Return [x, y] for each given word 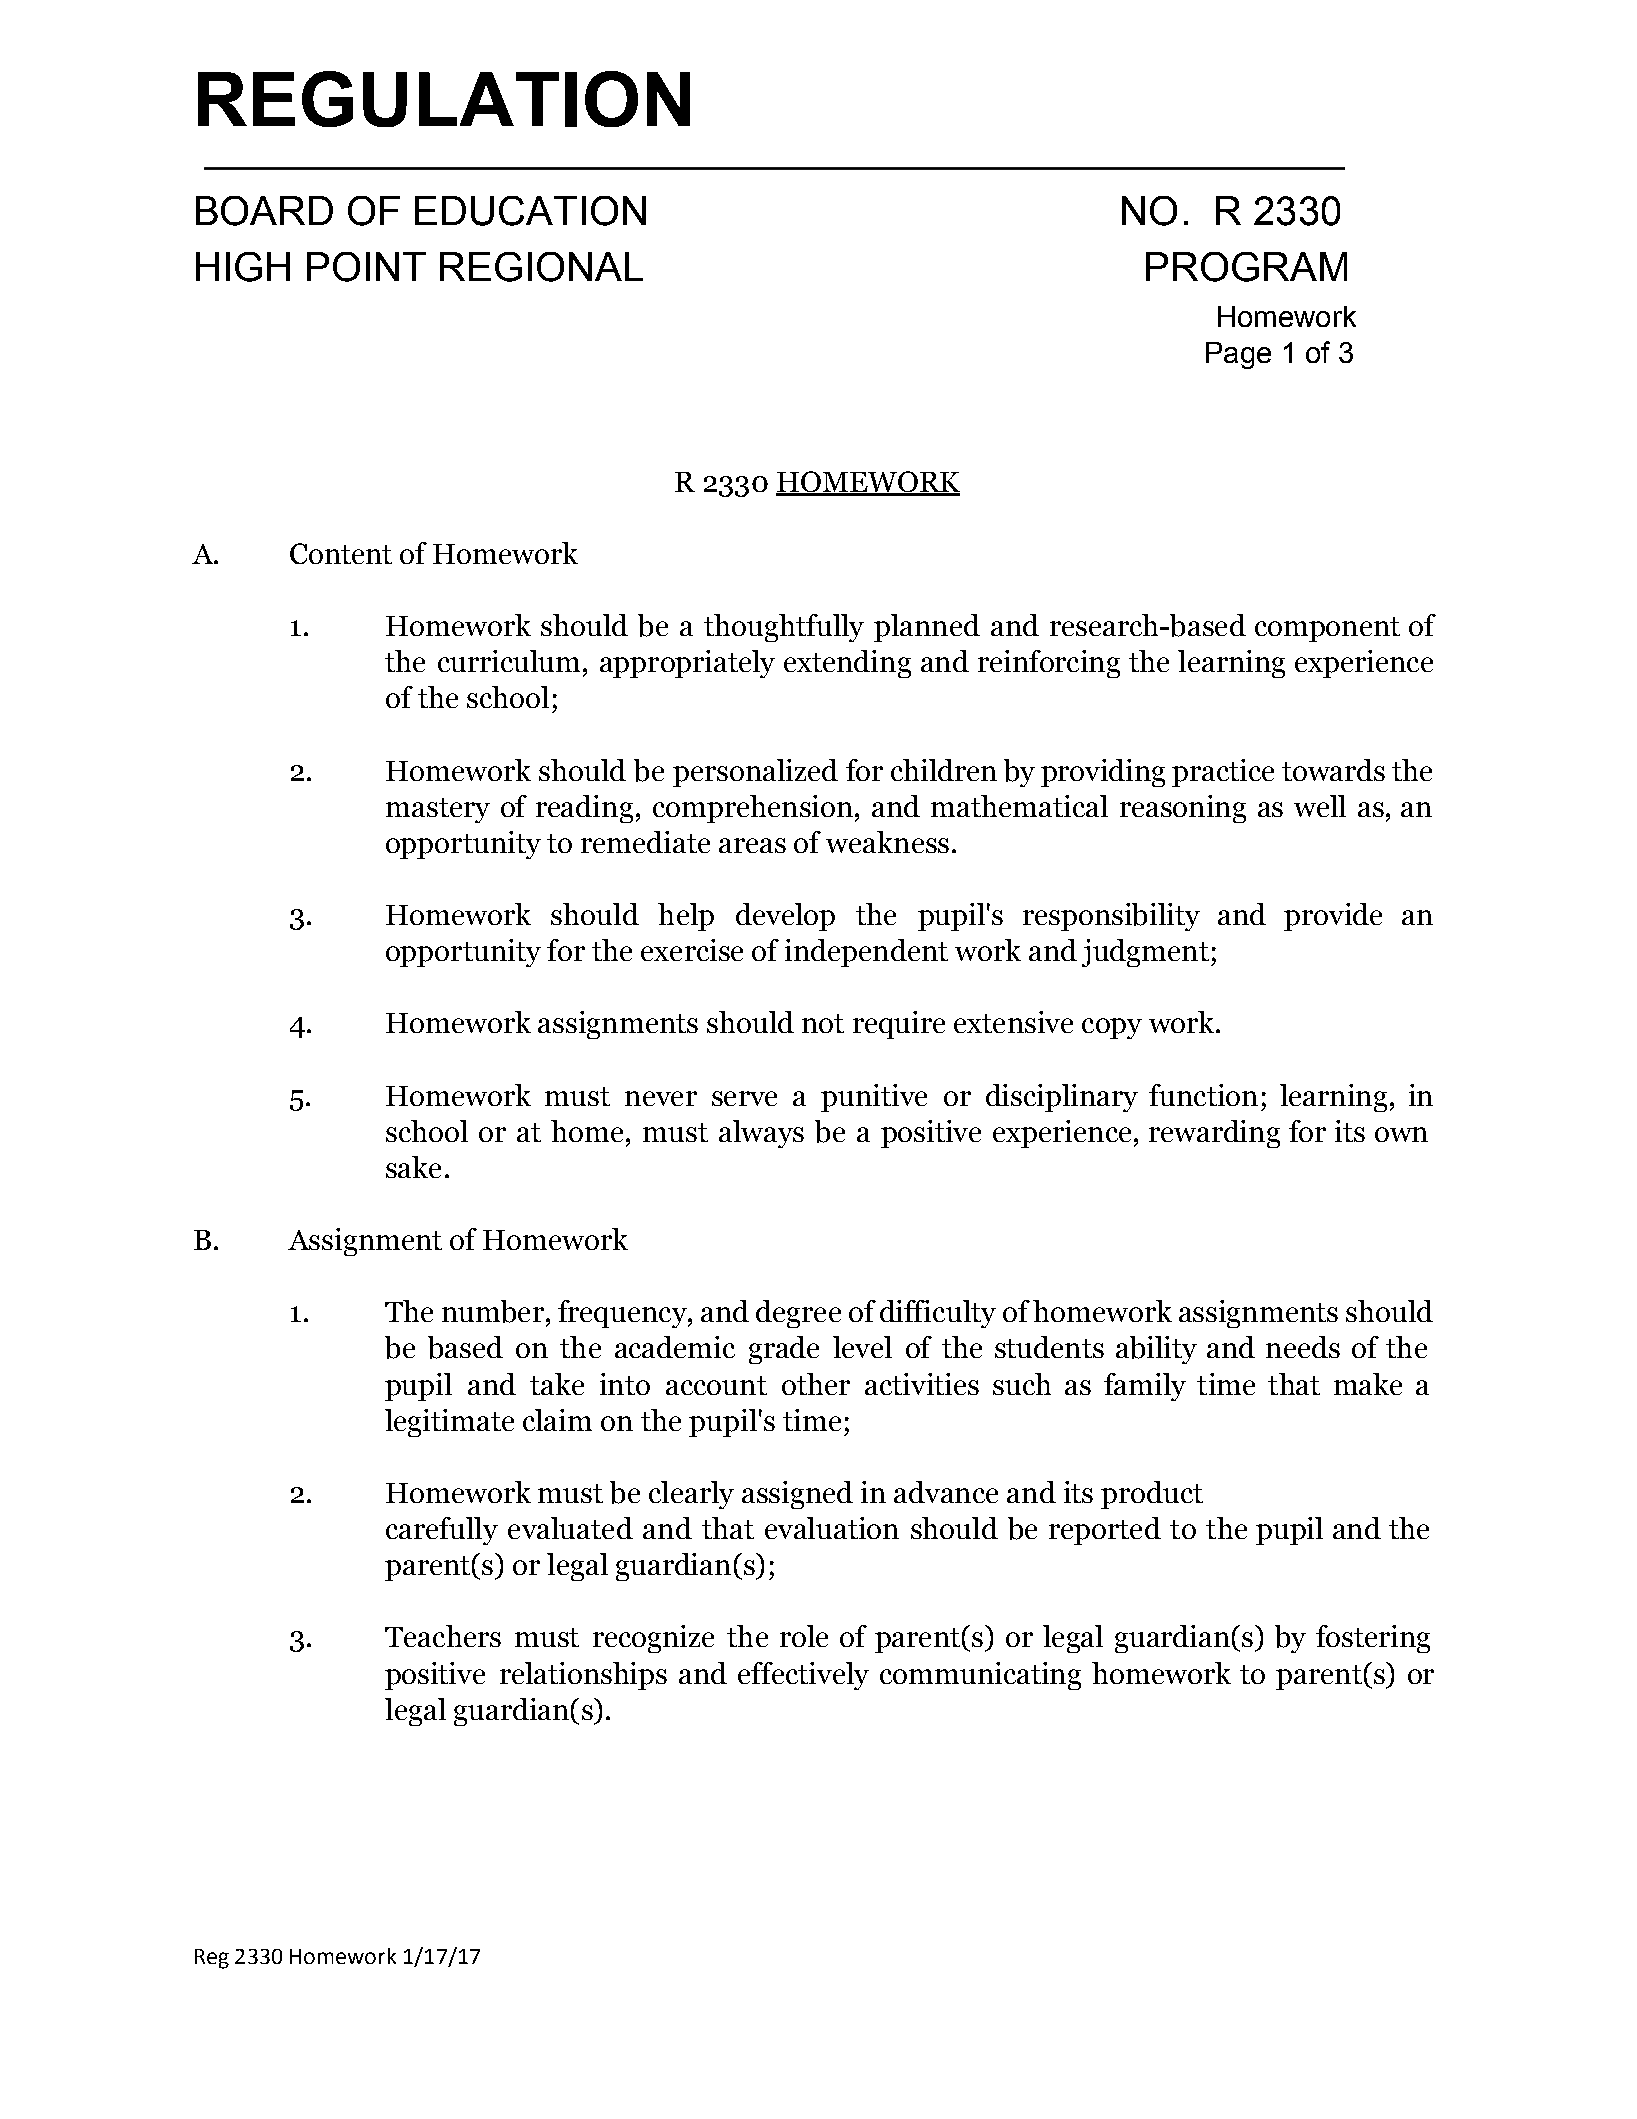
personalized [755, 773]
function [1203, 1095]
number [493, 1311]
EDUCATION [530, 211]
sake [413, 1167]
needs [1303, 1347]
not [823, 1023]
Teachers [443, 1636]
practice [1223, 773]
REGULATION [444, 99]
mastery [438, 810]
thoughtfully [784, 628]
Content [341, 553]
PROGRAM [1246, 267]
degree [798, 1314]
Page [1238, 355]
